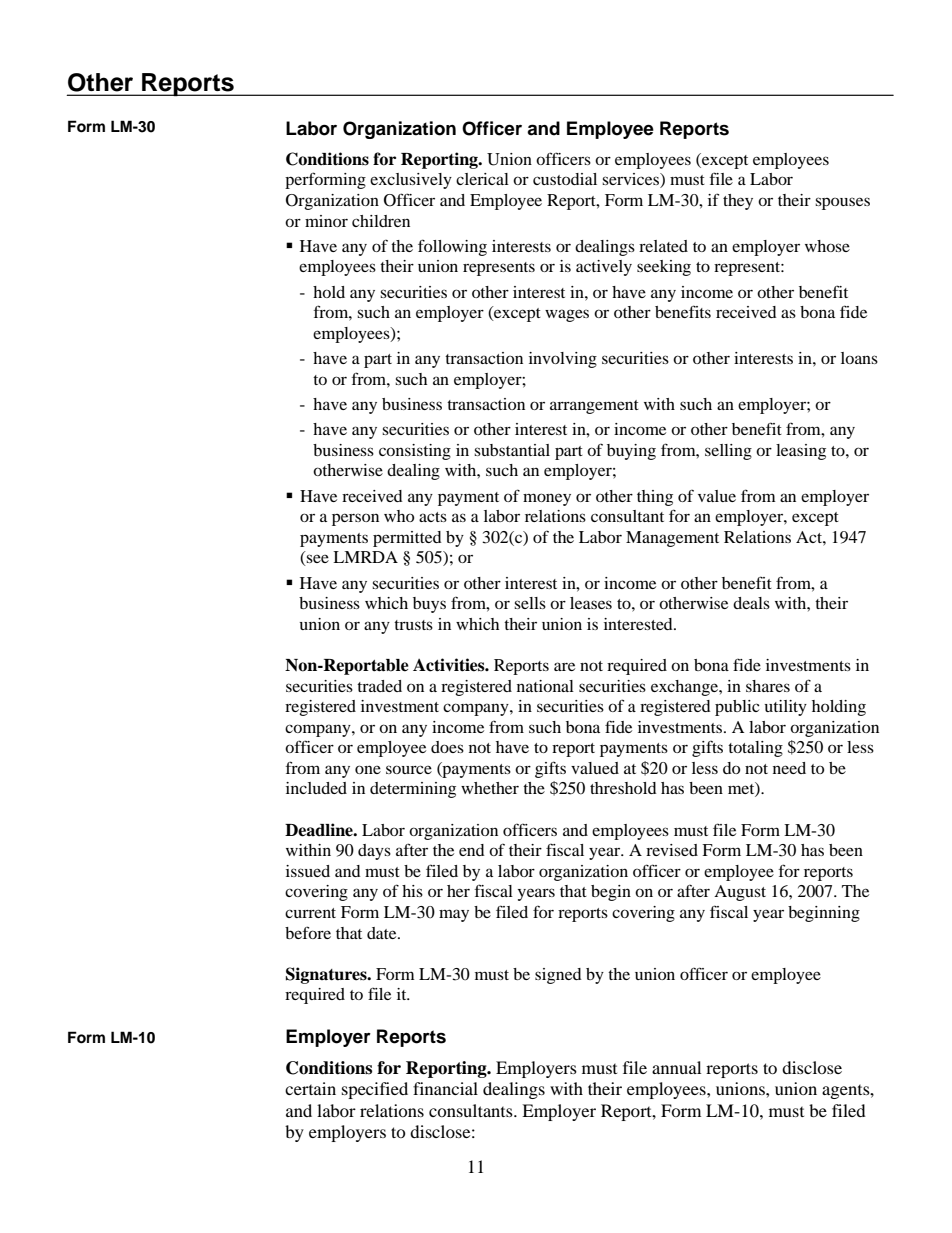 The height and width of the image is (1233, 952). Describe the element at coordinates (375, 1090) in the image. I see `specified` at that location.
